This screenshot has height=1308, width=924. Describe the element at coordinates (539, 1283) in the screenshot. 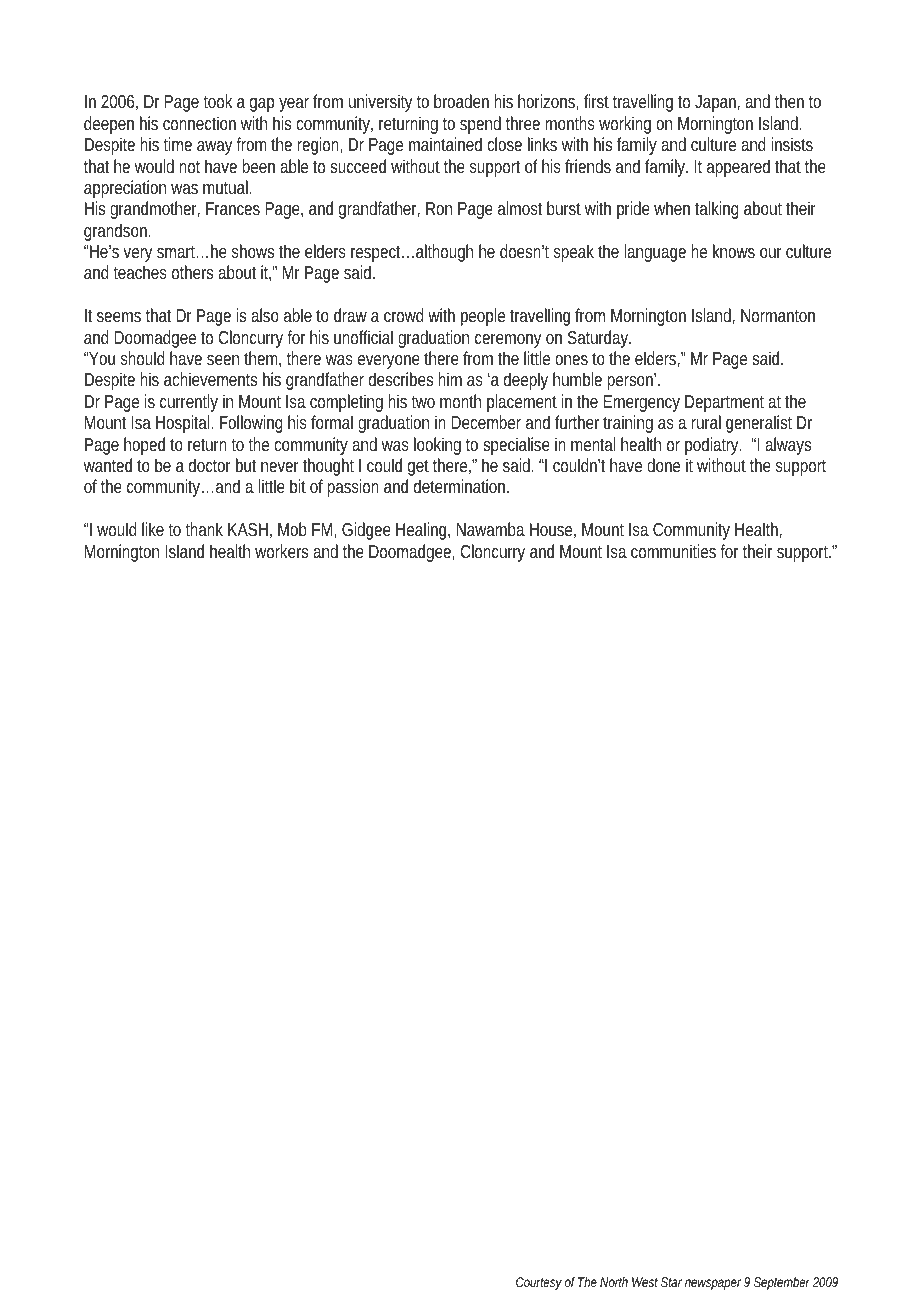

I see `Courtesy` at that location.
